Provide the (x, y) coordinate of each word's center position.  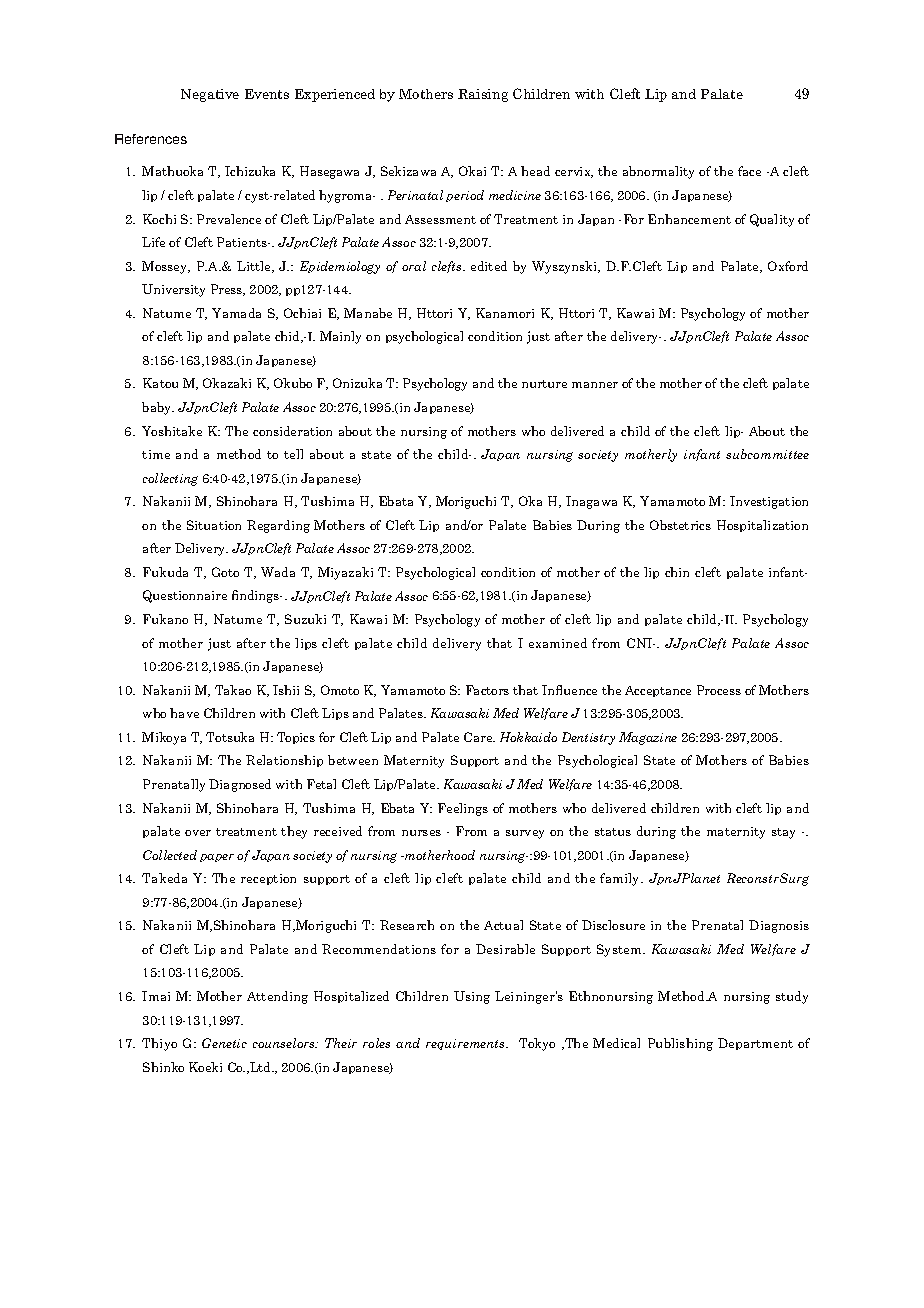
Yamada (236, 313)
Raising (483, 95)
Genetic (224, 1043)
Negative (210, 95)
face (749, 171)
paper (217, 858)
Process (719, 690)
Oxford (788, 266)
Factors (487, 690)
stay (783, 833)
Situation (214, 525)
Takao (233, 690)
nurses (421, 833)
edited (489, 266)
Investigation (769, 502)
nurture (544, 384)
